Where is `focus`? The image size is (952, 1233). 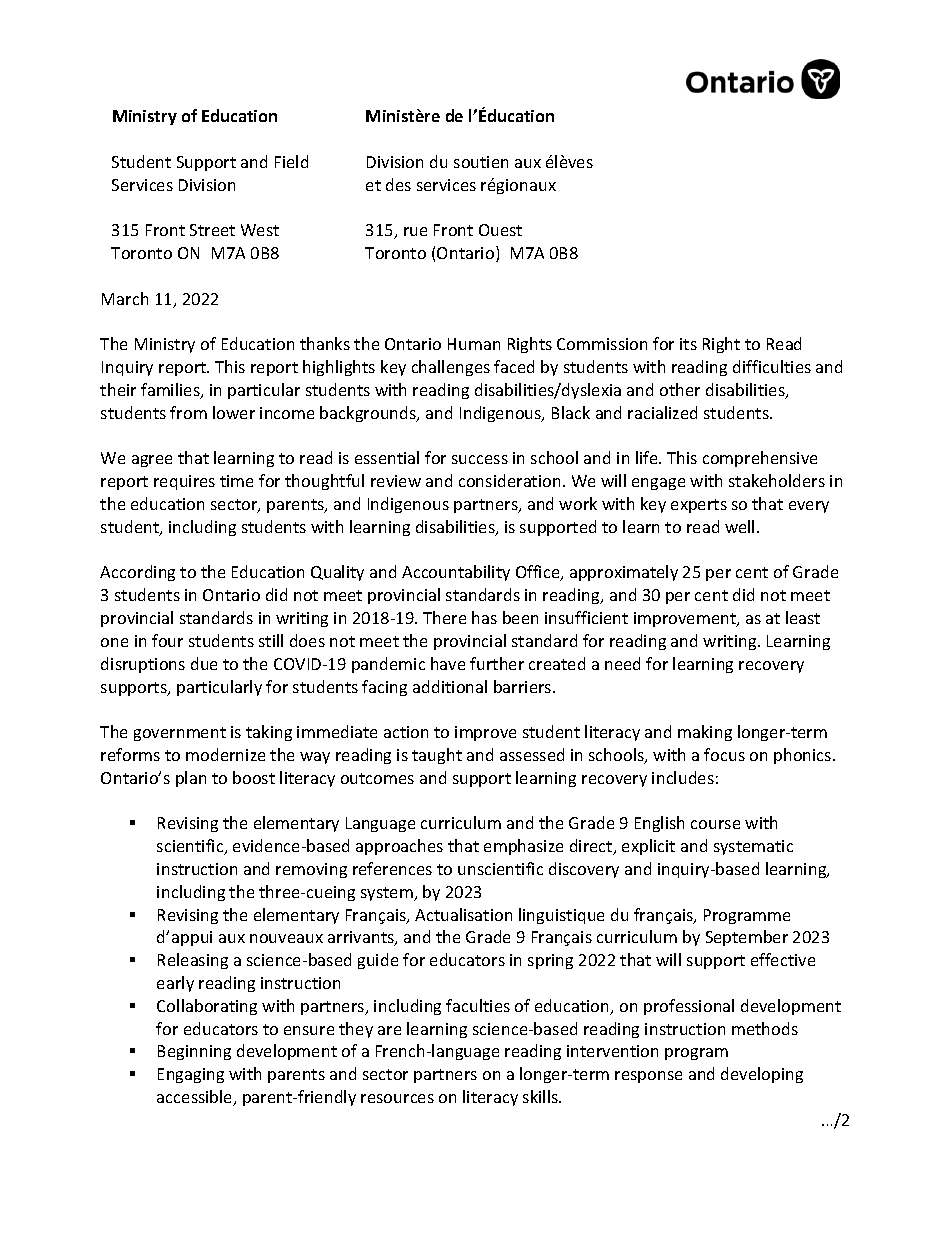 focus is located at coordinates (724, 754).
